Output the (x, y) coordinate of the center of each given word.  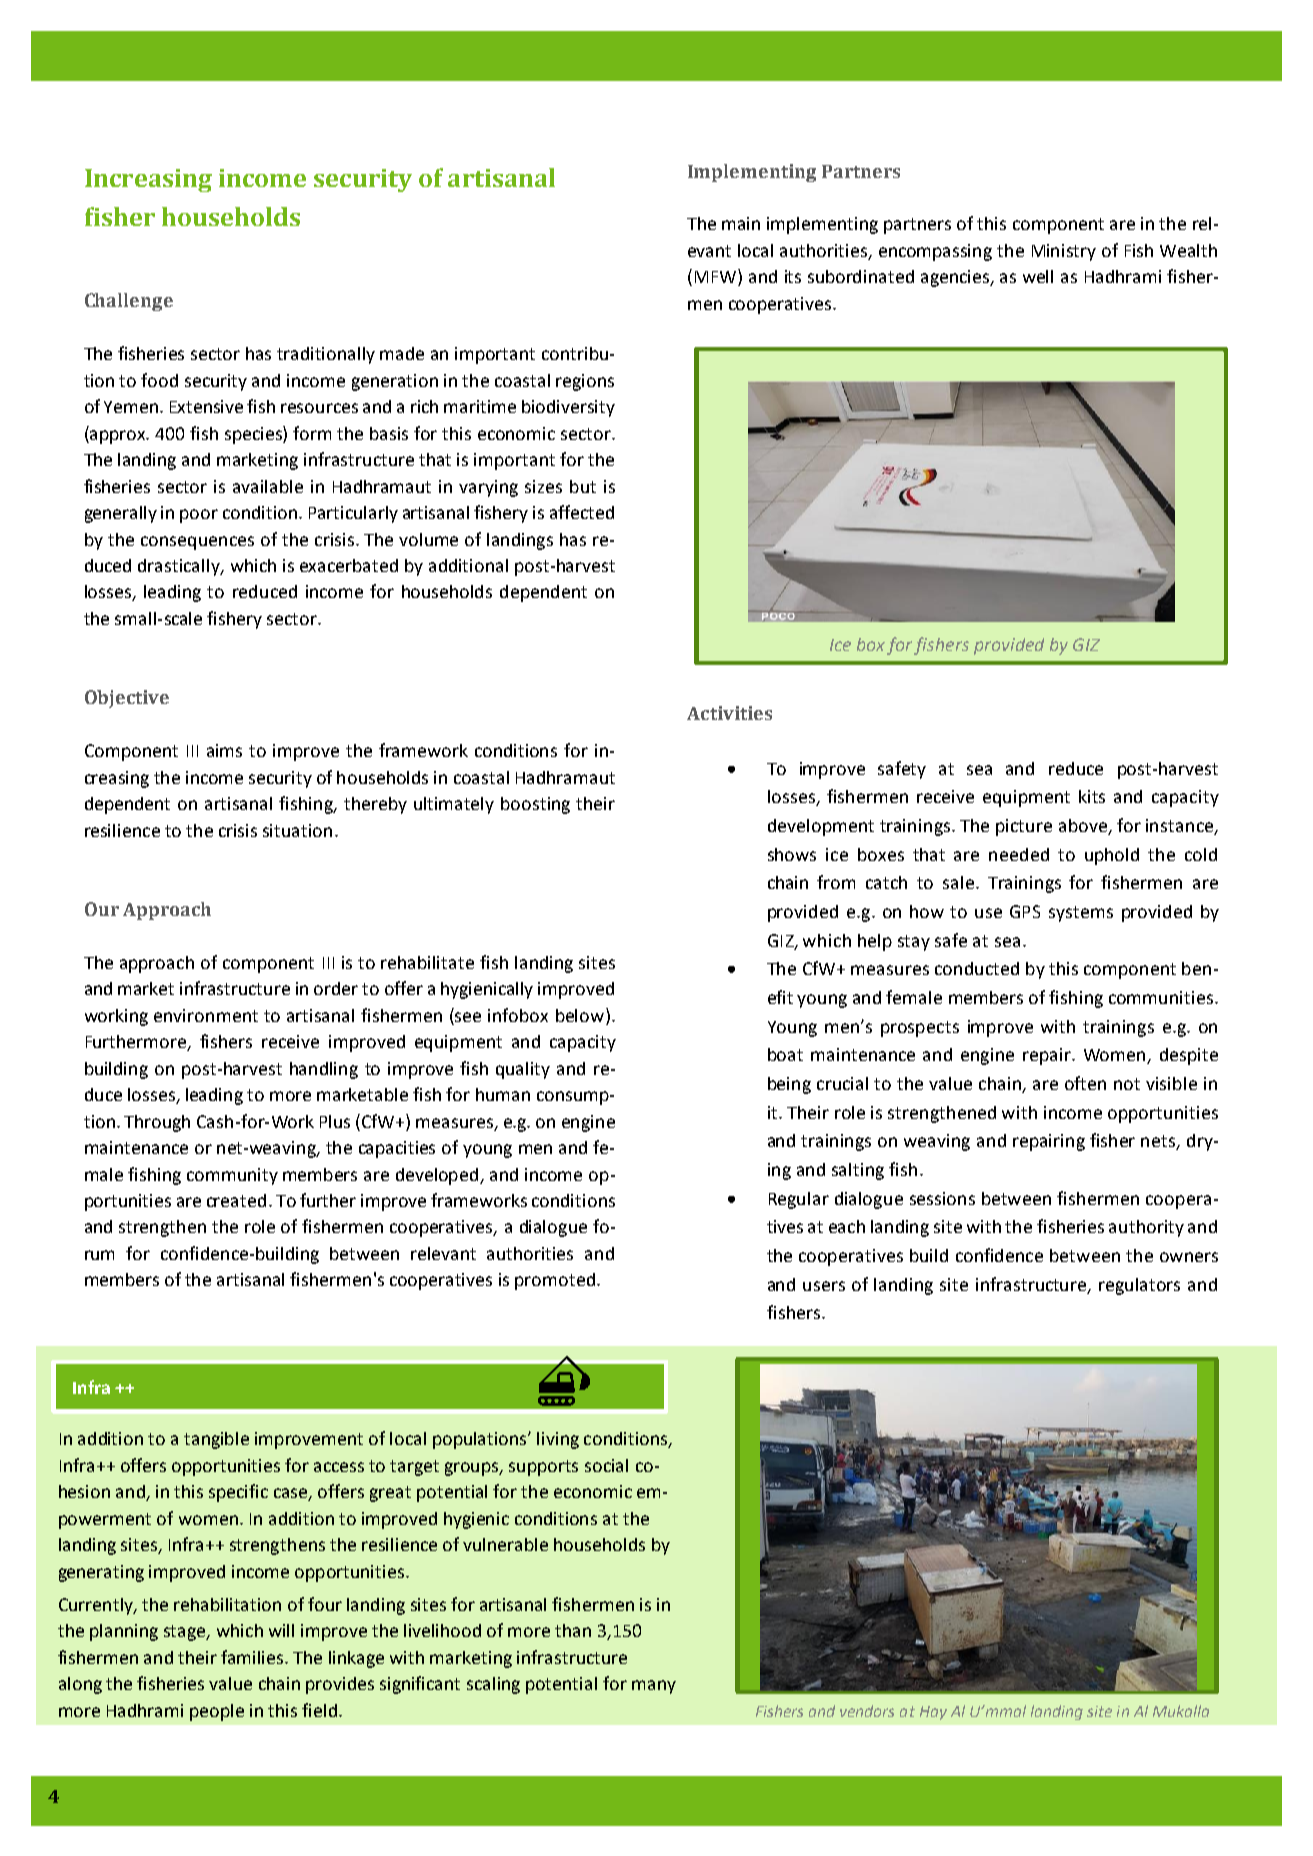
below (581, 1015)
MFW (717, 277)
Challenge (129, 302)
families (253, 1657)
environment (206, 1015)
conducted (977, 968)
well (1038, 276)
